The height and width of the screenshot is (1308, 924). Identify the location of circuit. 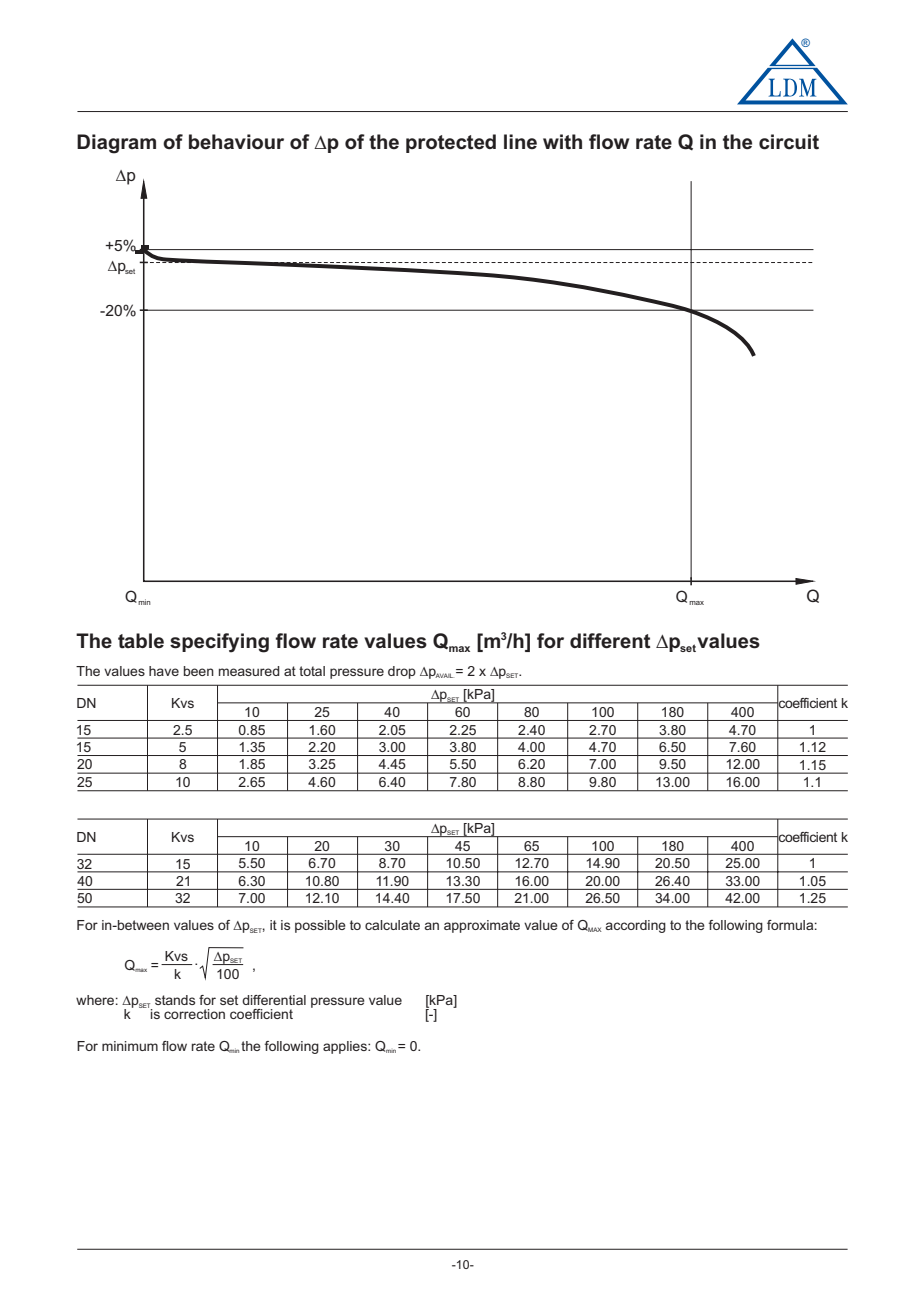
(789, 142).
